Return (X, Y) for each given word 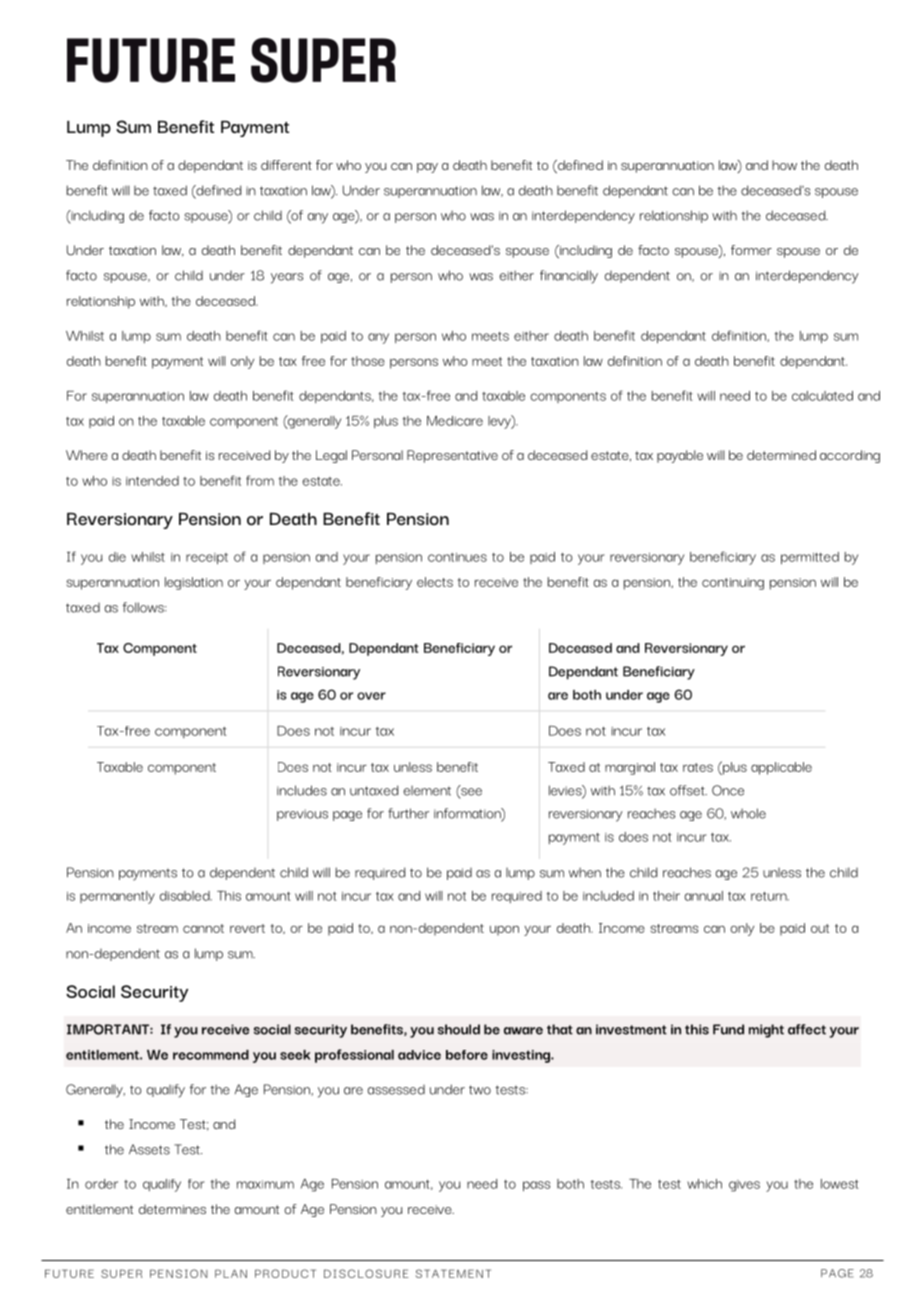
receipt (207, 559)
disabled (186, 896)
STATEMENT (453, 1273)
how (784, 165)
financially (569, 277)
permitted (810, 558)
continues (457, 557)
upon (504, 931)
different (286, 165)
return (770, 896)
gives (744, 1186)
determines (172, 1209)
